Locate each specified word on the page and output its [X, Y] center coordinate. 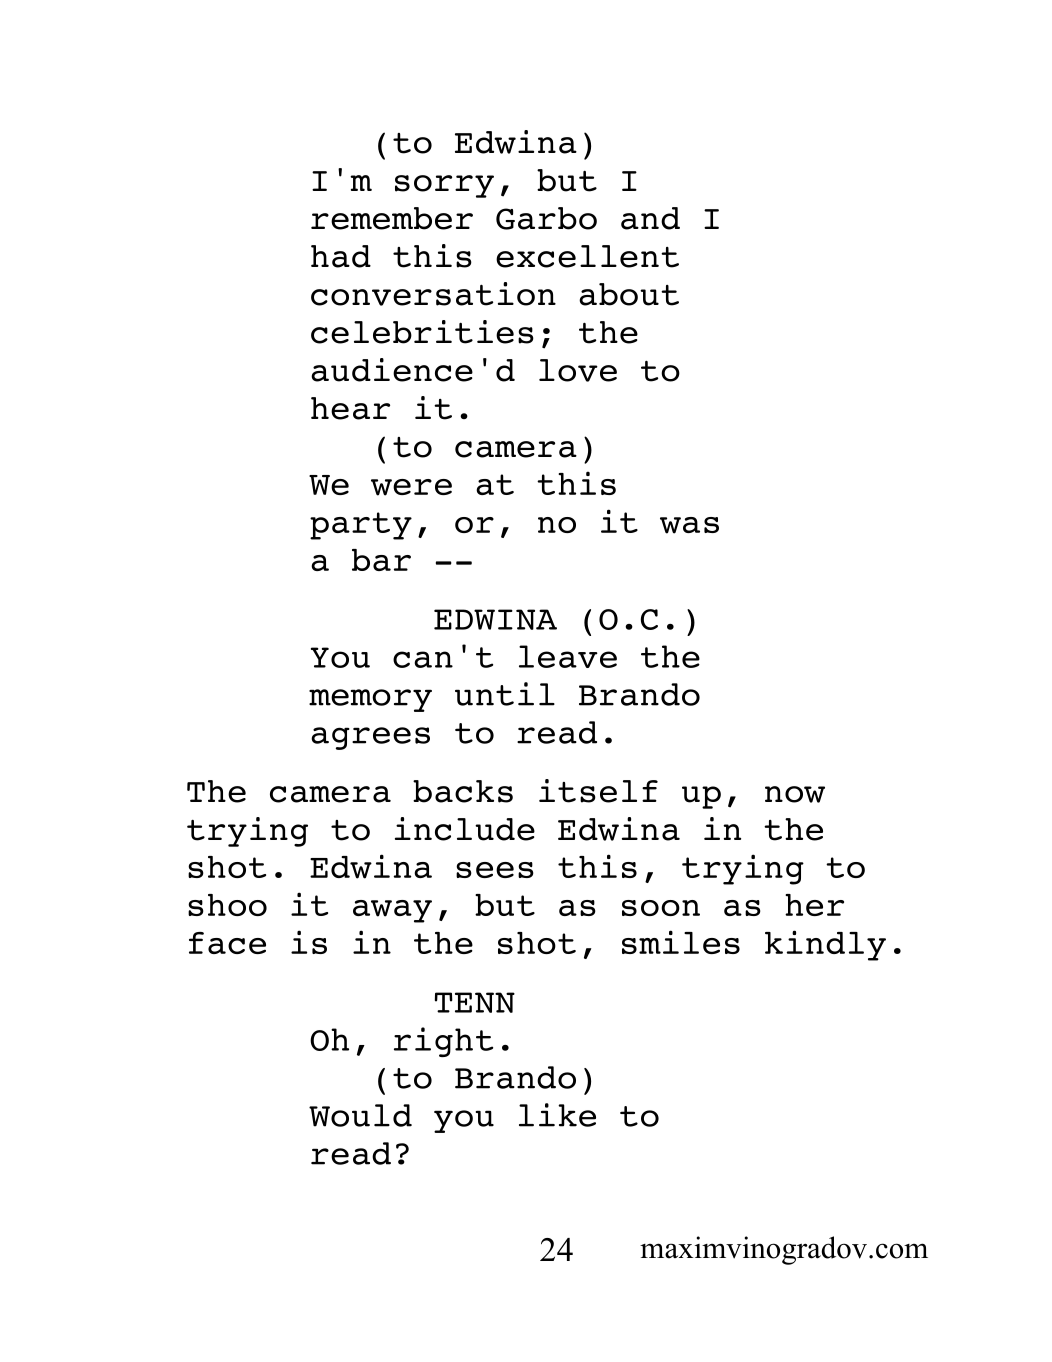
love [578, 370]
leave [568, 656]
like [557, 1115]
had [341, 256]
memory [370, 700]
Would [360, 1115]
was [689, 525]
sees [495, 870]
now [795, 794]
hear [350, 408]
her [814, 905]
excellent [587, 256]
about [629, 294]
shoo [227, 905]
